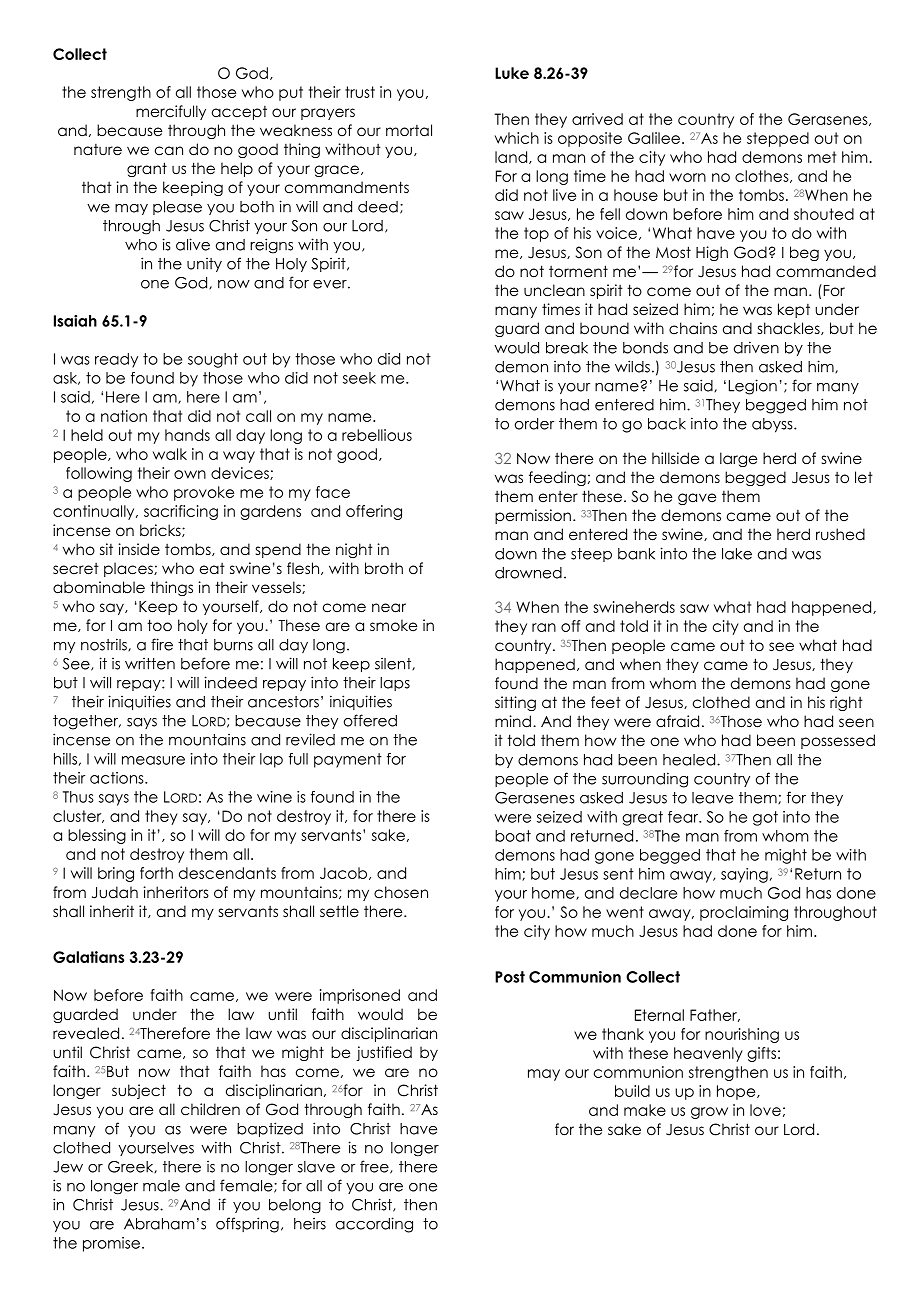 Image resolution: width=924 pixels, height=1308 pixels. Describe the element at coordinates (169, 150) in the page. I see `can` at that location.
